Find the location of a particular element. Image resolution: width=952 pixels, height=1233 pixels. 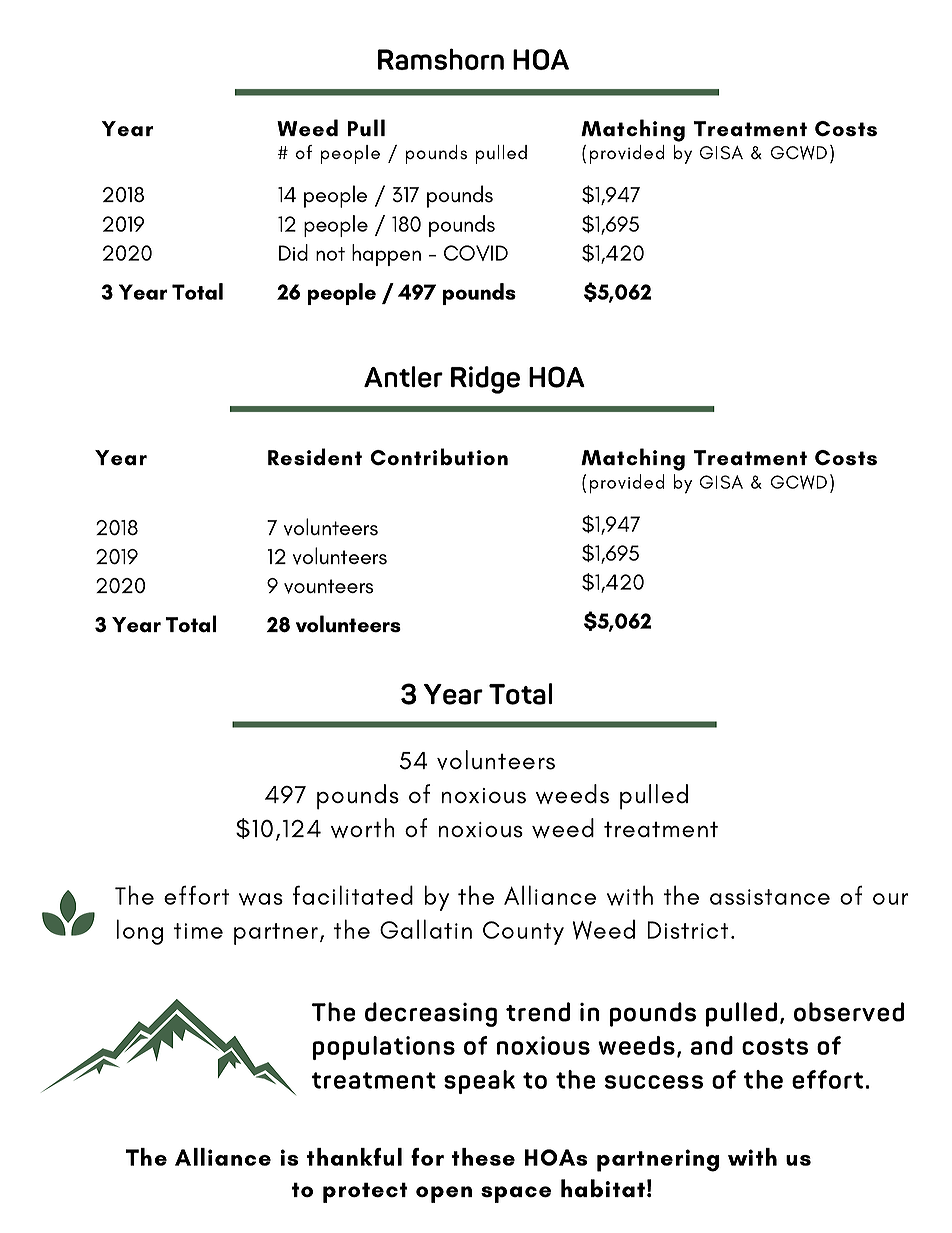

assistance is located at coordinates (770, 897).
